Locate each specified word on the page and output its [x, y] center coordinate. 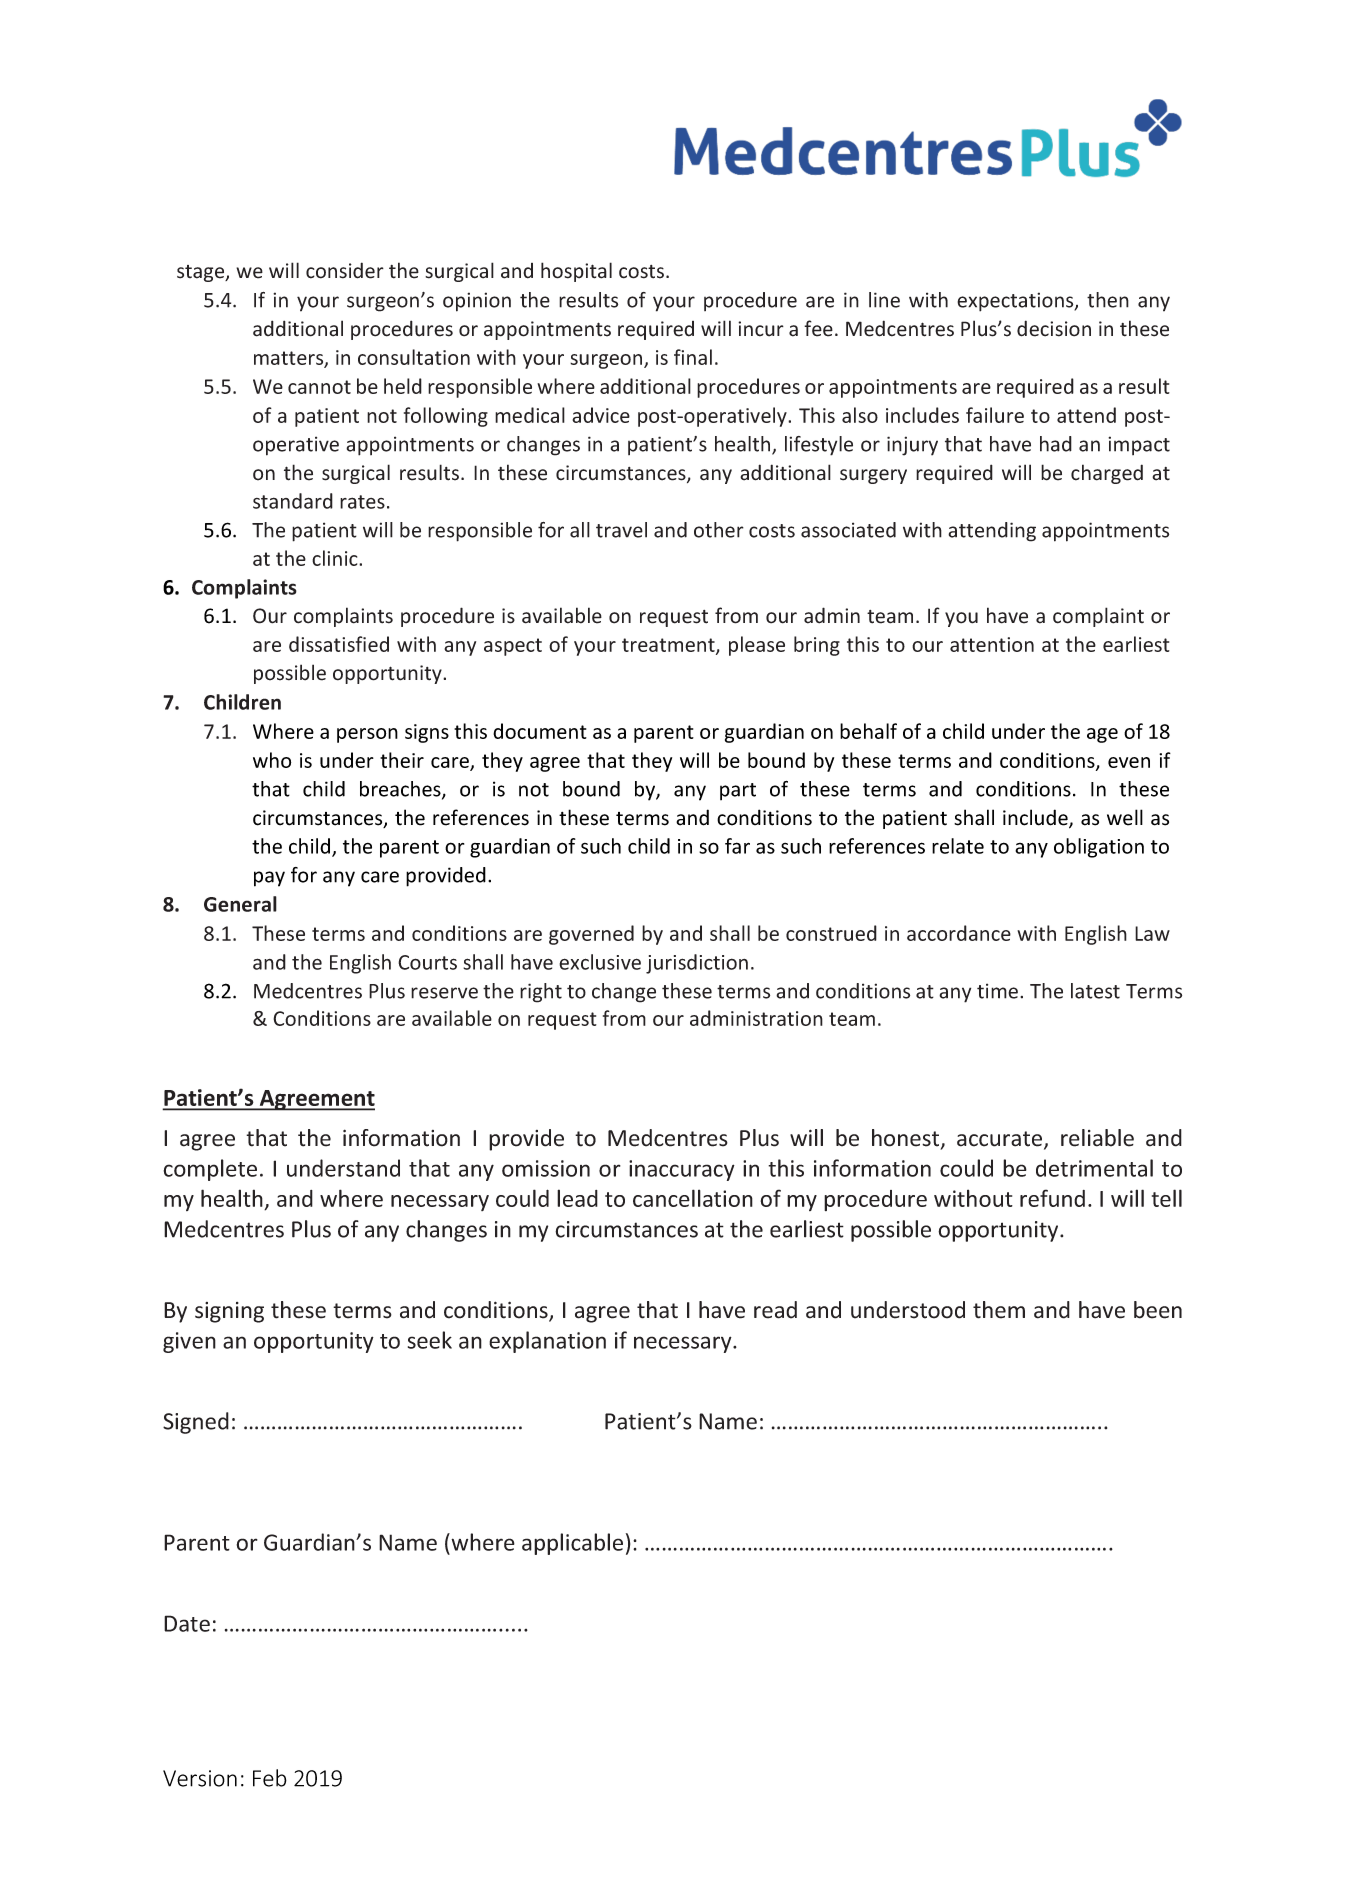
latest [1095, 991]
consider [345, 270]
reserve [444, 993]
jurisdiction [697, 964]
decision [1054, 328]
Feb [270, 1778]
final [693, 357]
